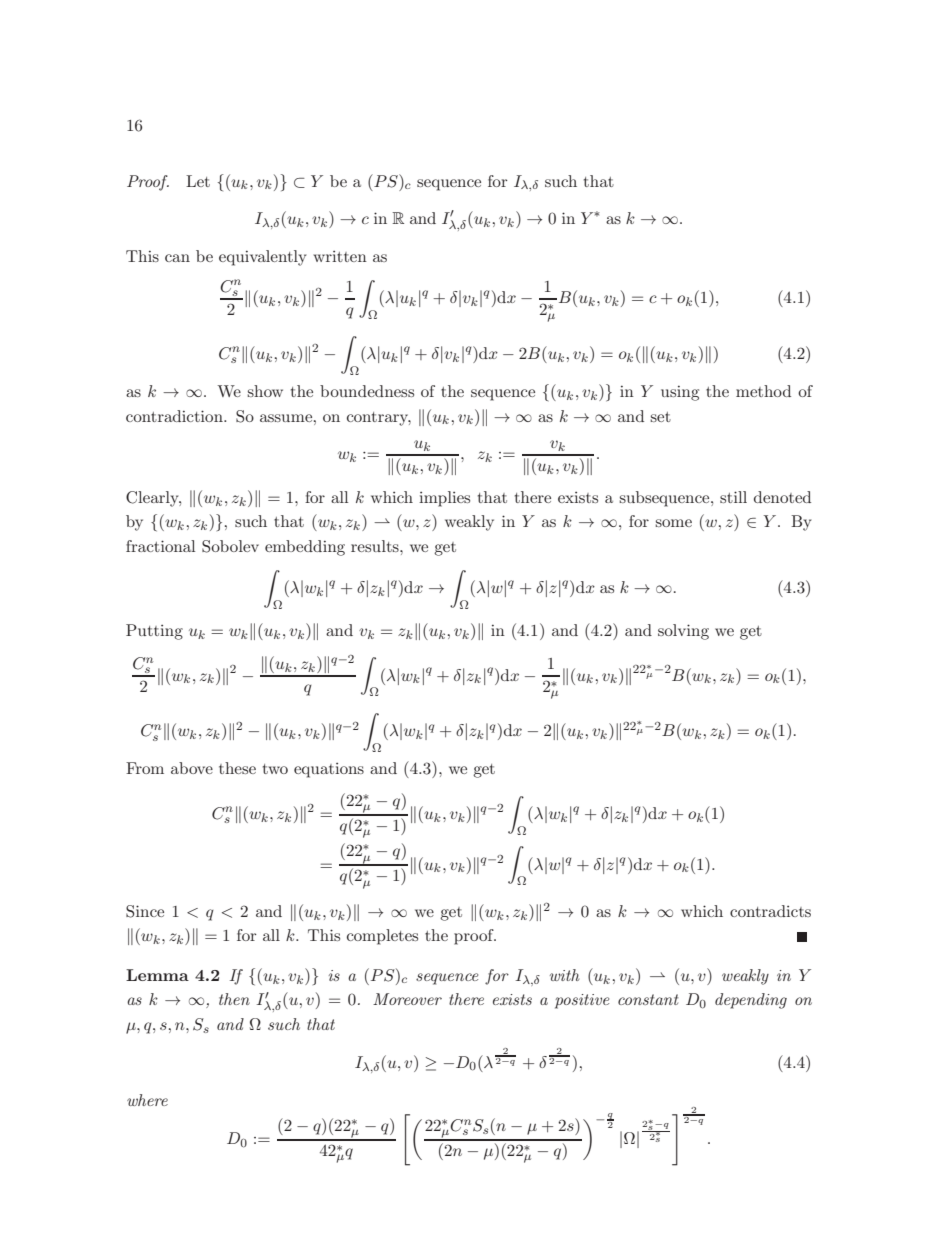  Describe the element at coordinates (340, 256) in the screenshot. I see `written` at that location.
